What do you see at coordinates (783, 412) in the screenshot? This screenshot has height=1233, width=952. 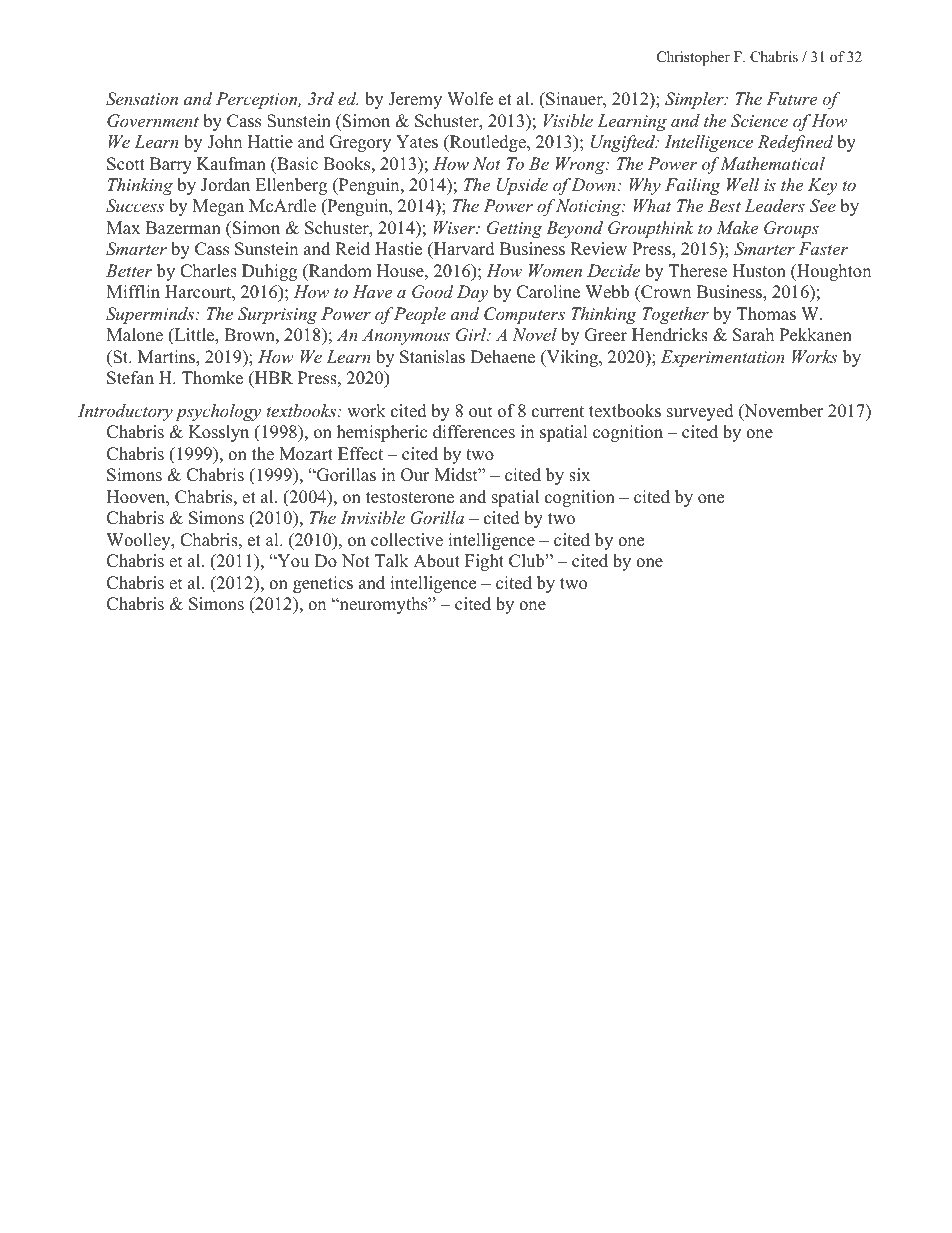 I see `November` at bounding box center [783, 412].
